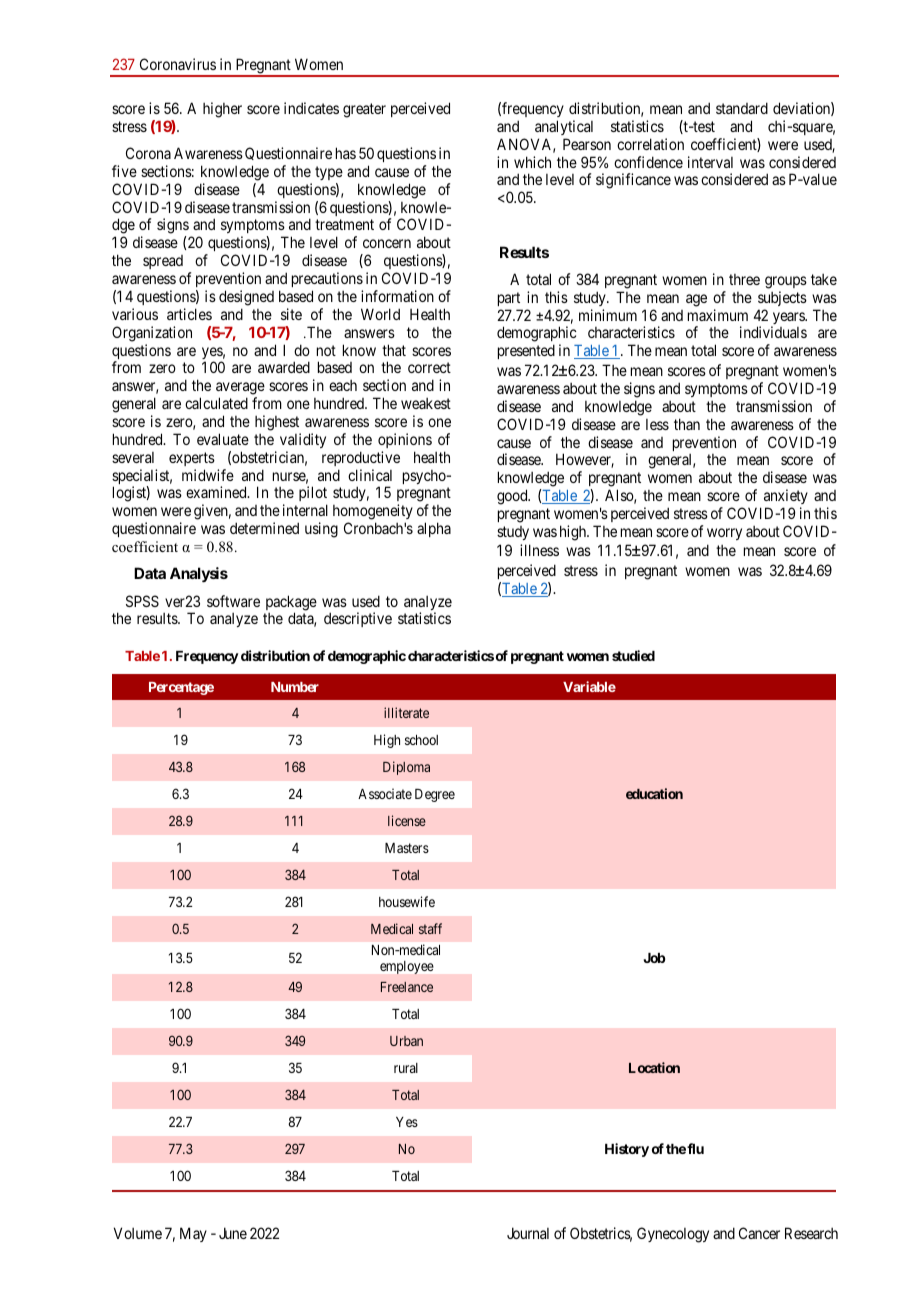  I want to click on five, so click(124, 171).
